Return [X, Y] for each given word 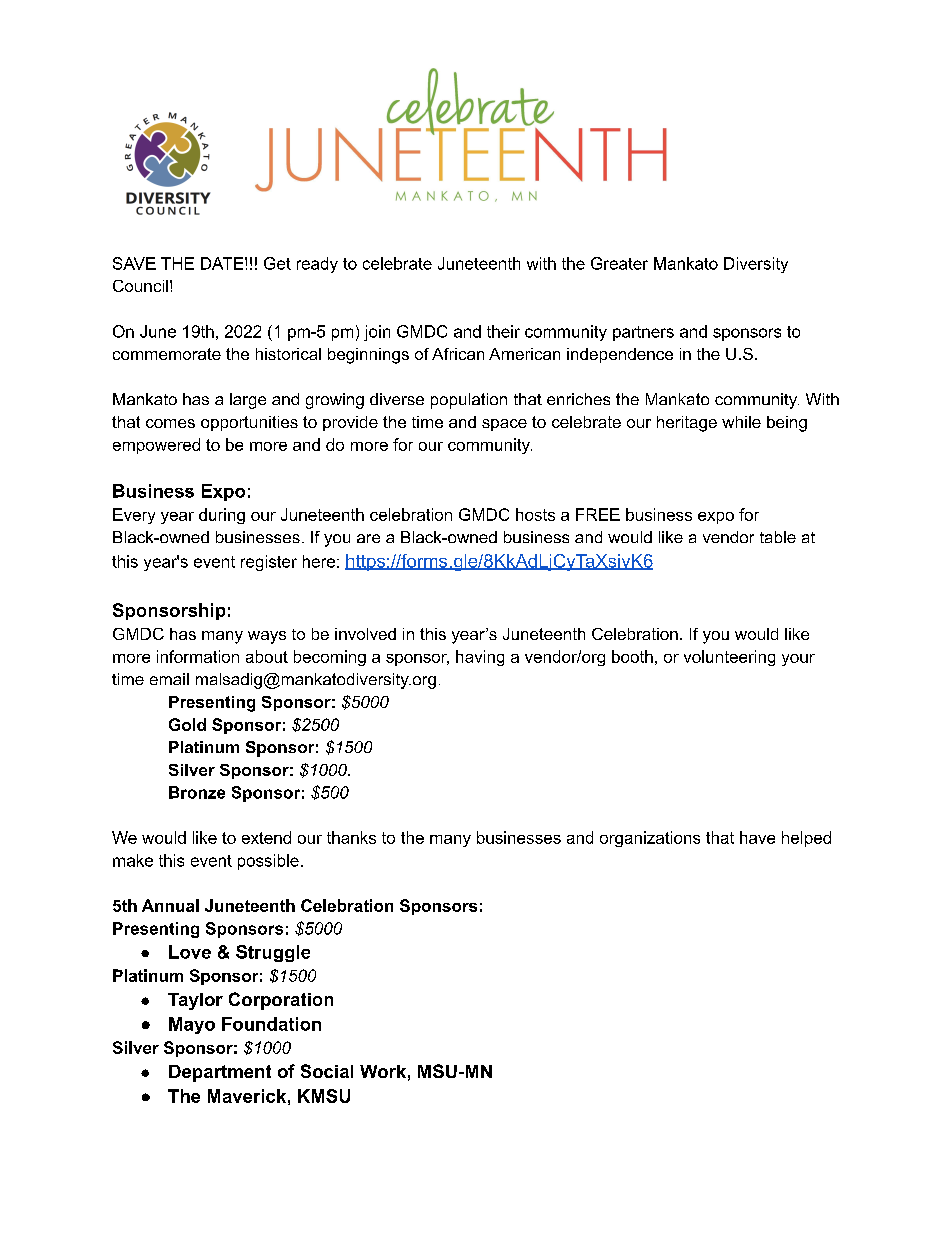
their [503, 331]
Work [383, 1071]
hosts [535, 514]
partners [643, 333]
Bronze [197, 792]
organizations [650, 839]
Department [220, 1073]
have [757, 837]
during [222, 516]
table [778, 537]
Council [140, 286]
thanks [351, 837]
